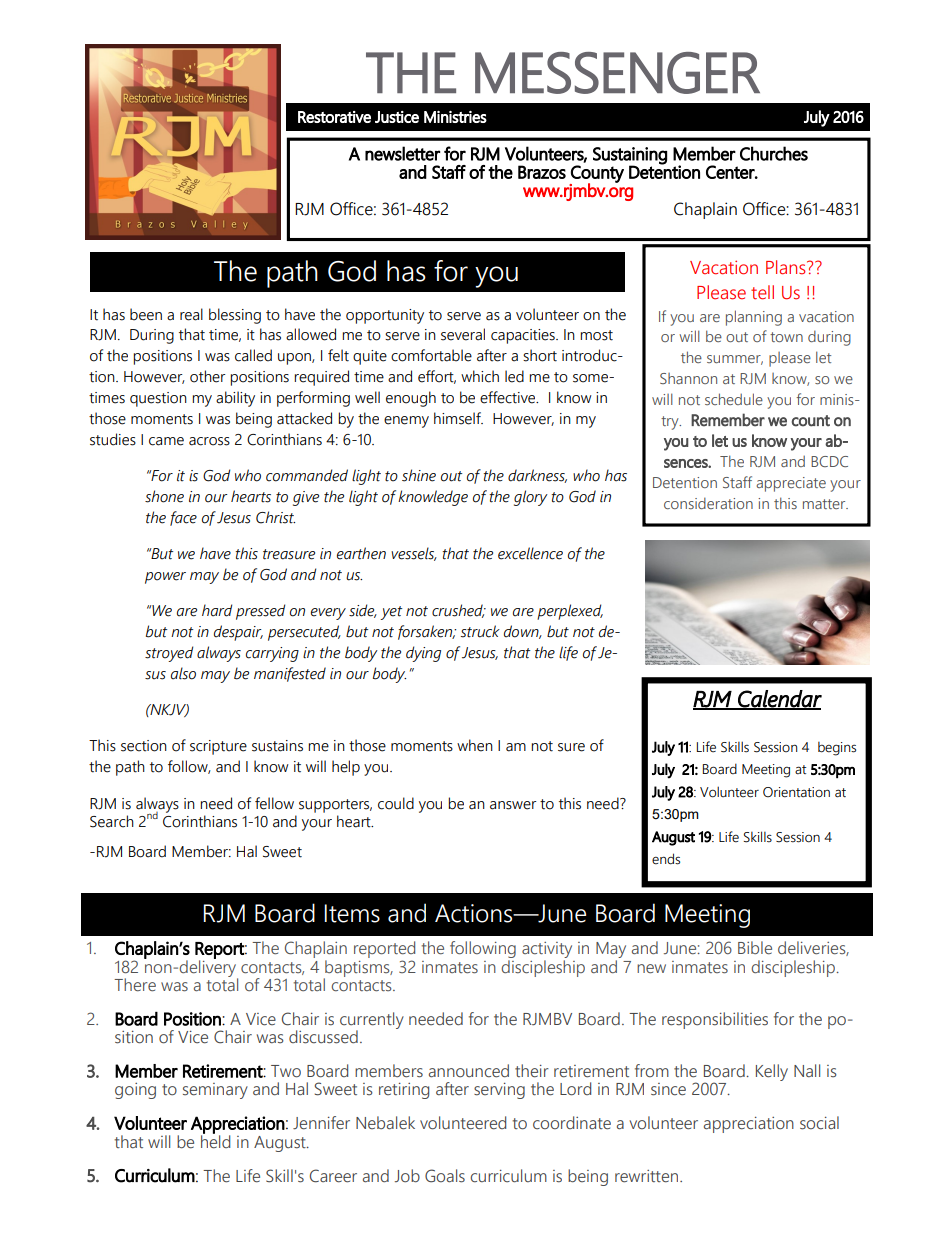 The width and height of the screenshot is (952, 1233). I want to click on answer, so click(513, 805).
